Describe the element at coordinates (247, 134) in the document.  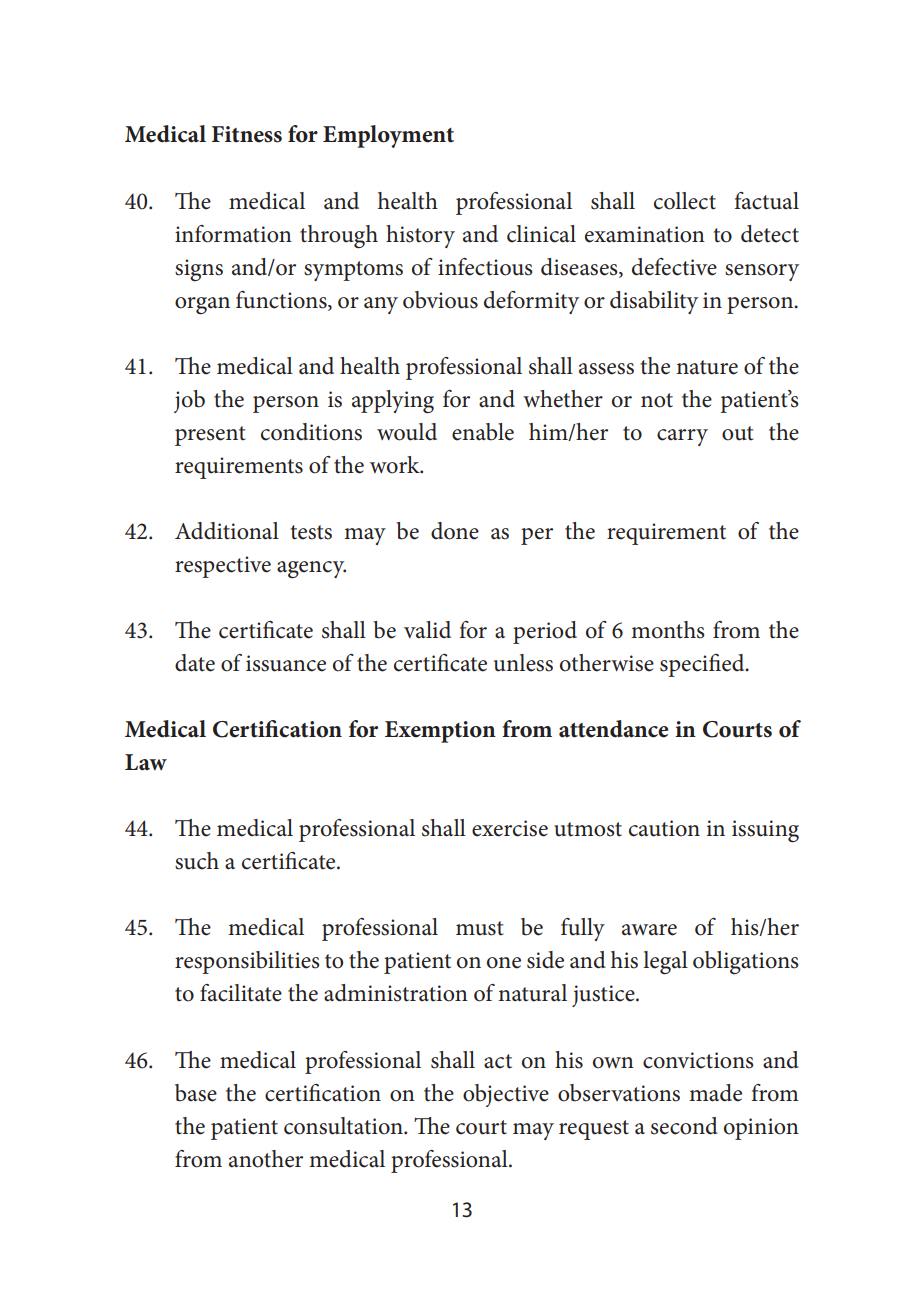
I see `Fitness` at that location.
